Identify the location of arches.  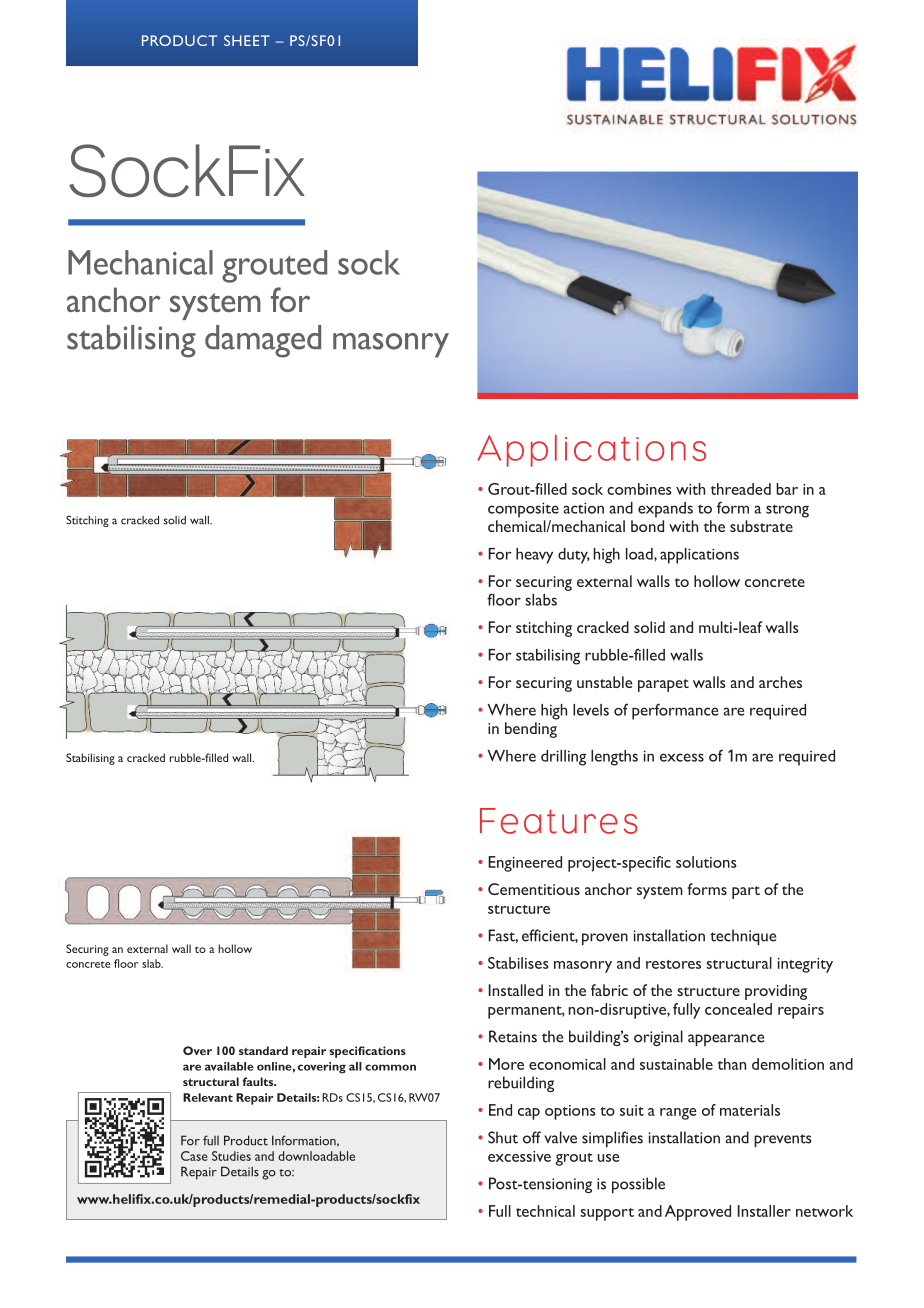
(780, 682).
